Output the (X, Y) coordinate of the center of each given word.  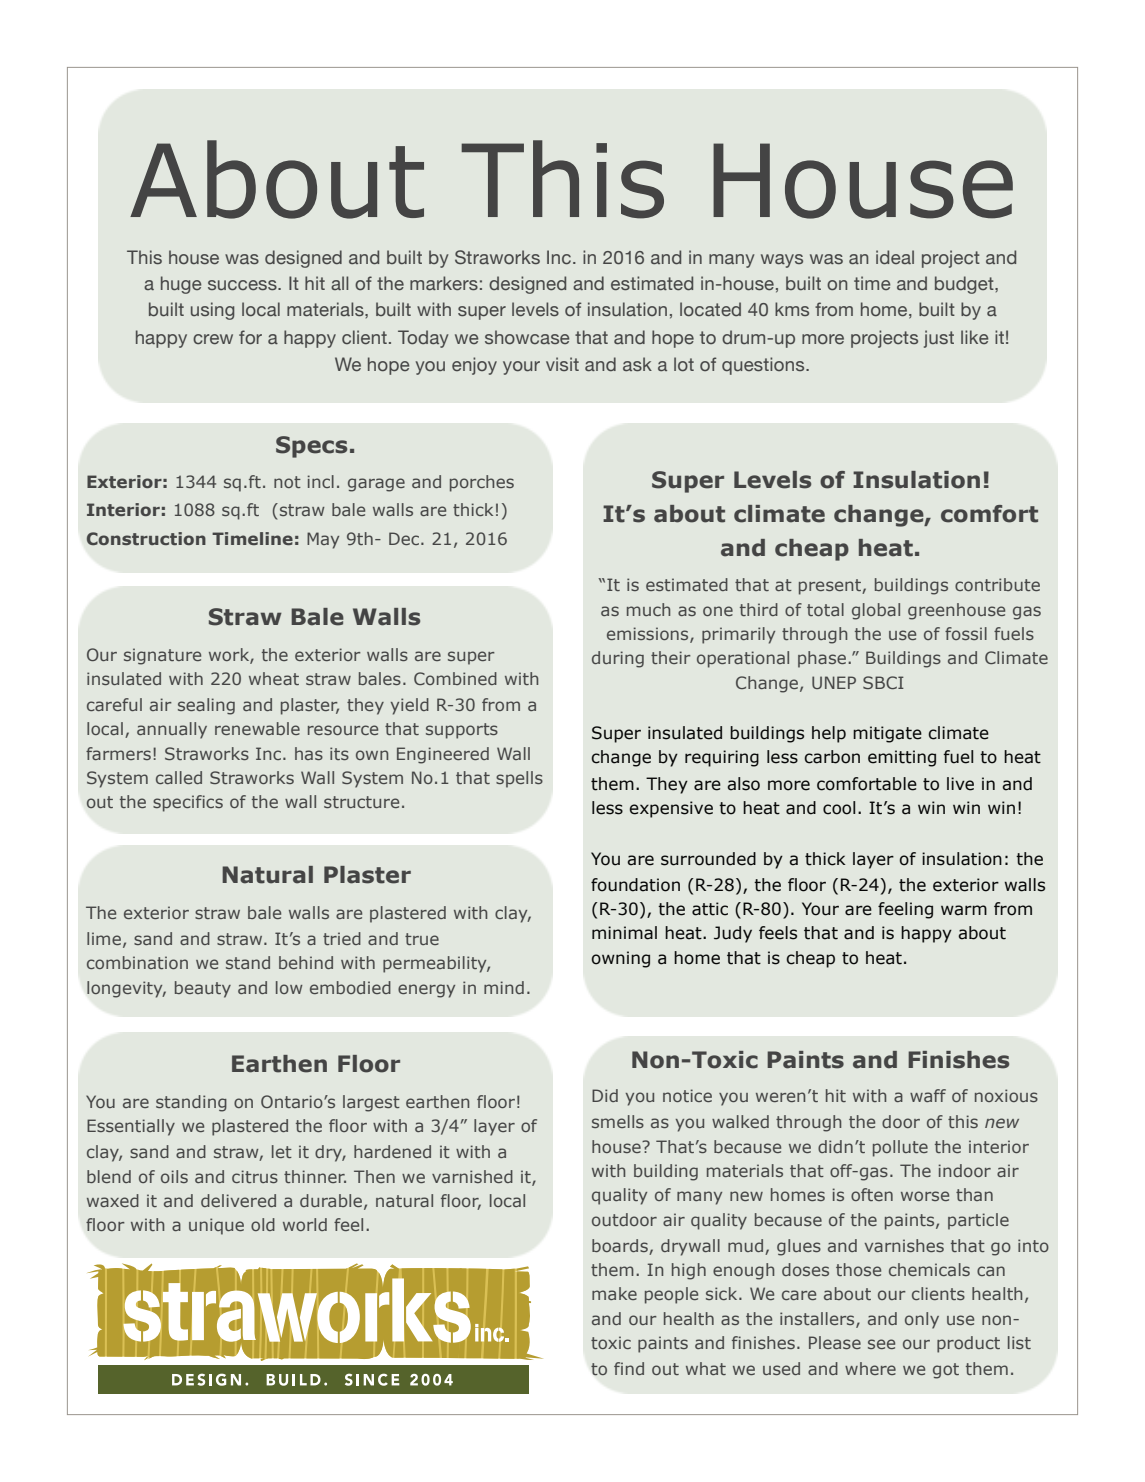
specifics (188, 803)
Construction (146, 538)
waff (928, 1095)
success (243, 285)
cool (839, 808)
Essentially (131, 1127)
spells (519, 779)
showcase (527, 337)
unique (216, 1226)
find (629, 1368)
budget (965, 285)
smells (618, 1121)
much (648, 609)
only (922, 1320)
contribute (997, 584)
